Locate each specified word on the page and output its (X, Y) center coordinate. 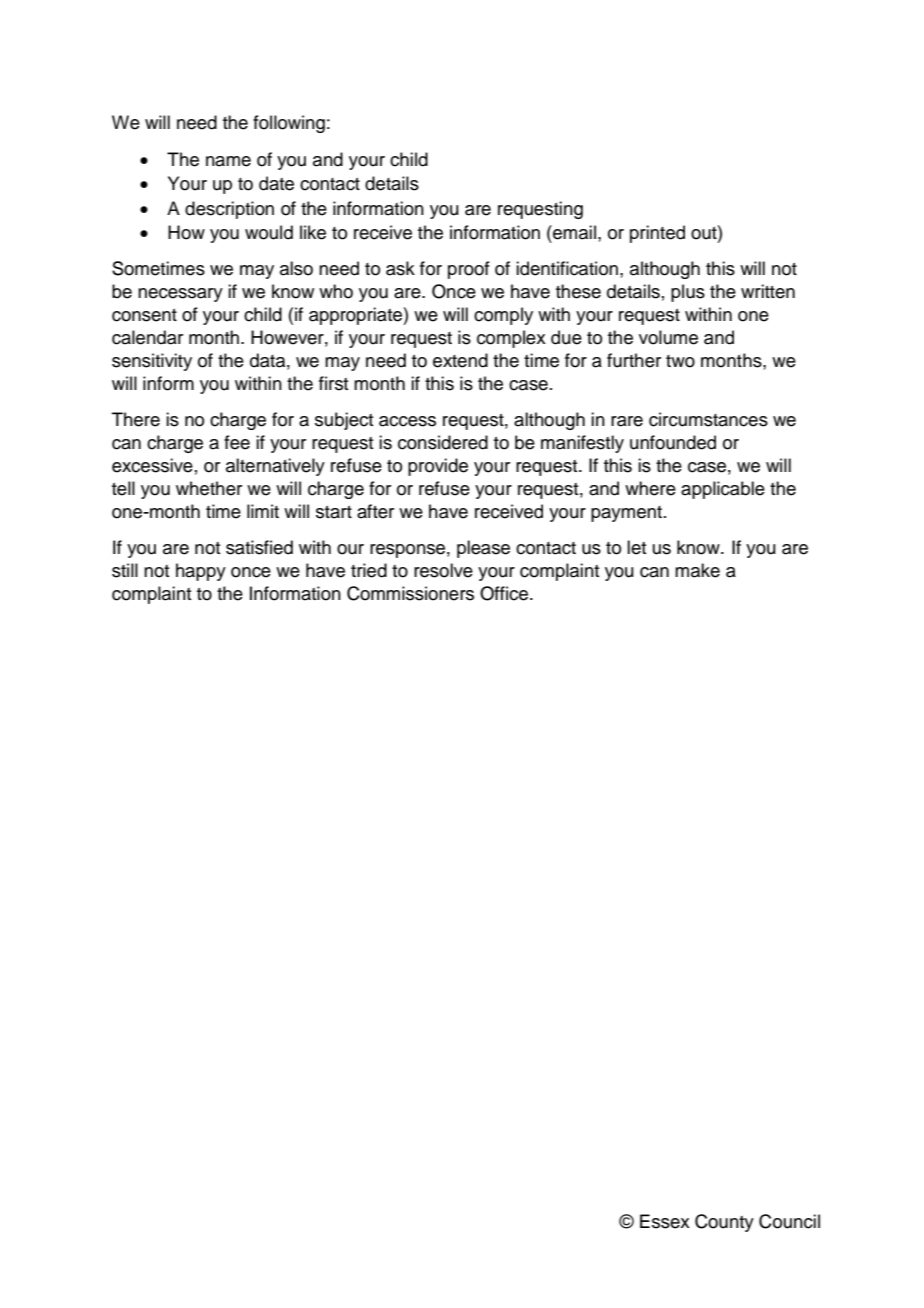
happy (201, 572)
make (697, 570)
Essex (665, 1221)
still (125, 570)
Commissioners (410, 593)
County (724, 1223)
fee (237, 442)
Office (504, 593)
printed (657, 234)
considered (443, 442)
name (228, 161)
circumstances (708, 419)
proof (469, 270)
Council (789, 1221)
